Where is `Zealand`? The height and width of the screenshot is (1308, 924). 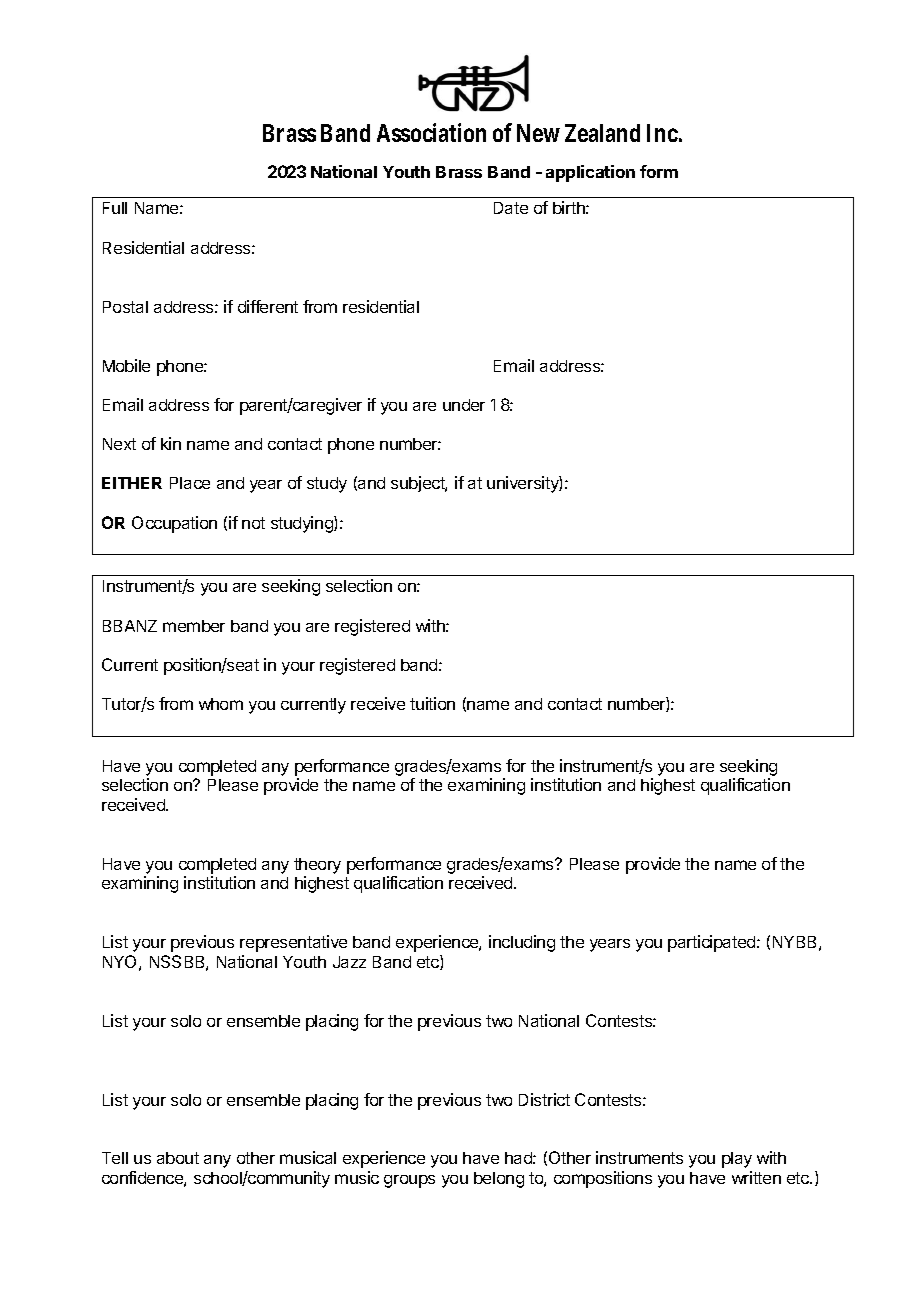 Zealand is located at coordinates (602, 133).
